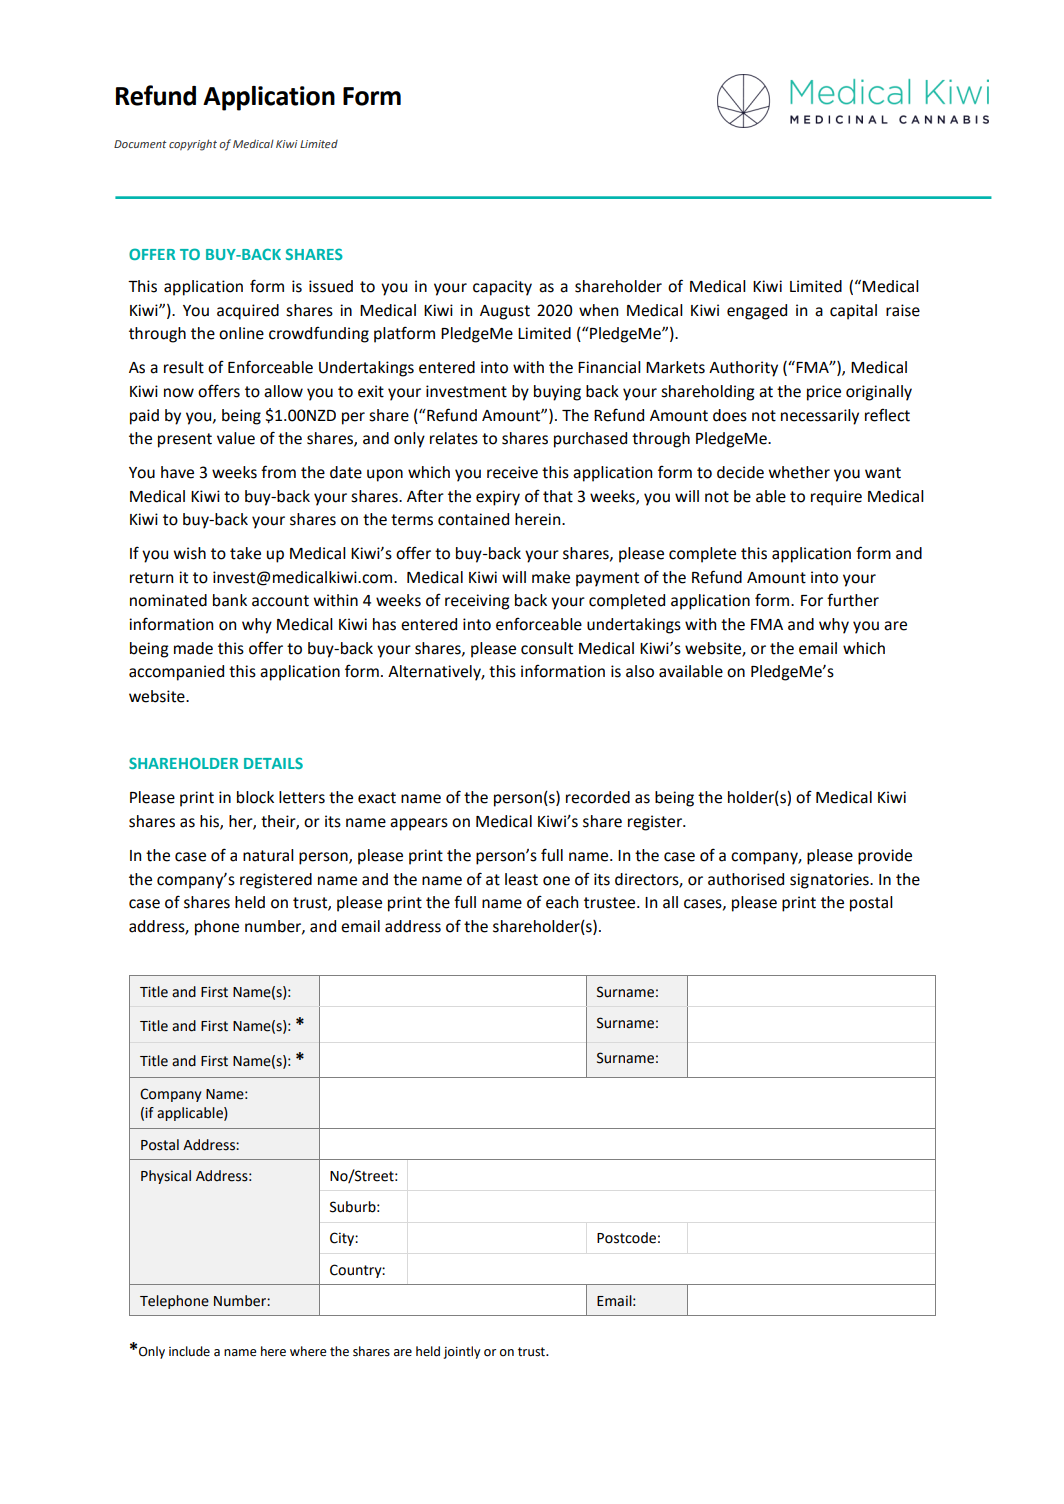 Image resolution: width=1064 pixels, height=1504 pixels. What do you see at coordinates (505, 312) in the document?
I see `August` at bounding box center [505, 312].
